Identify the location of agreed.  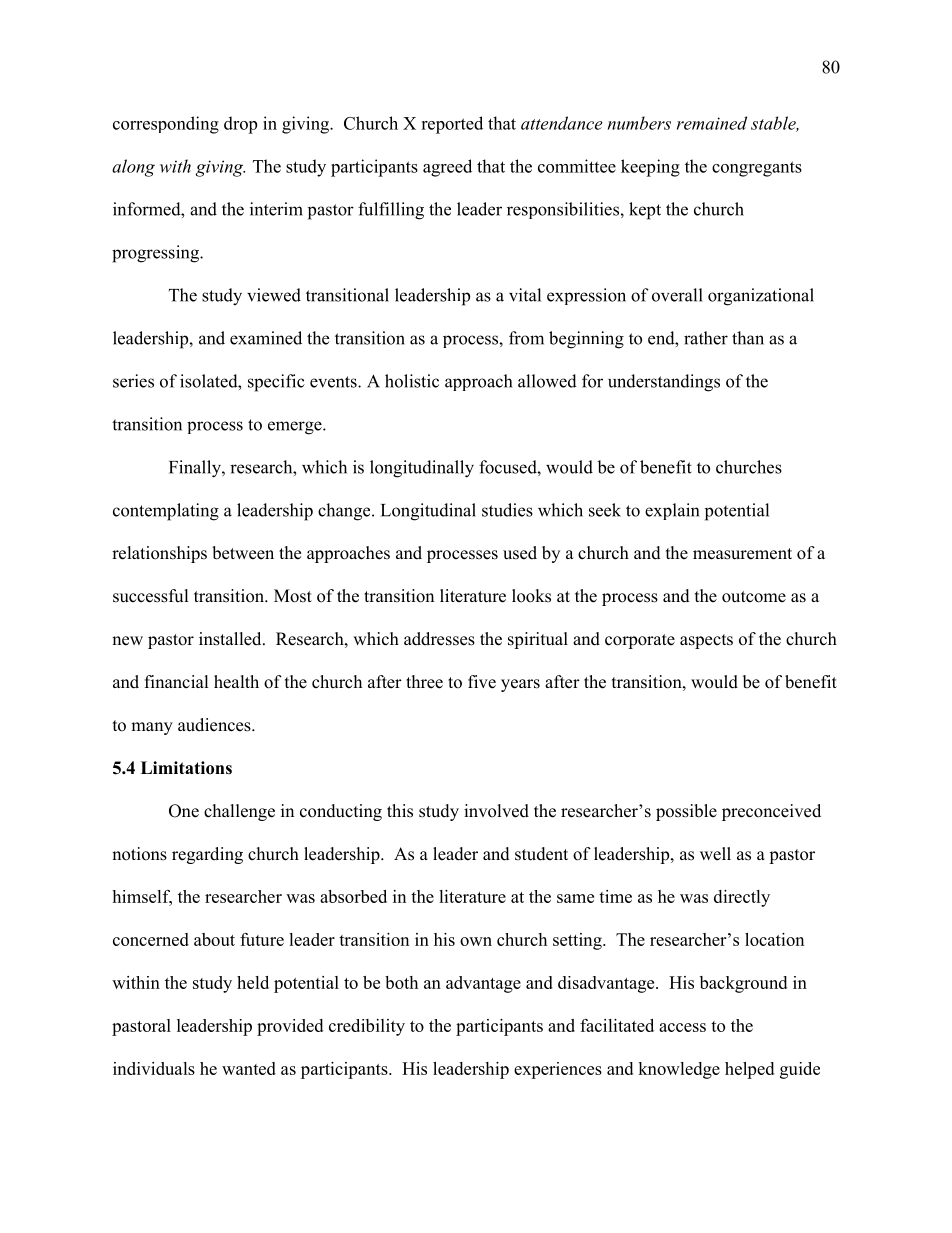
(447, 168).
